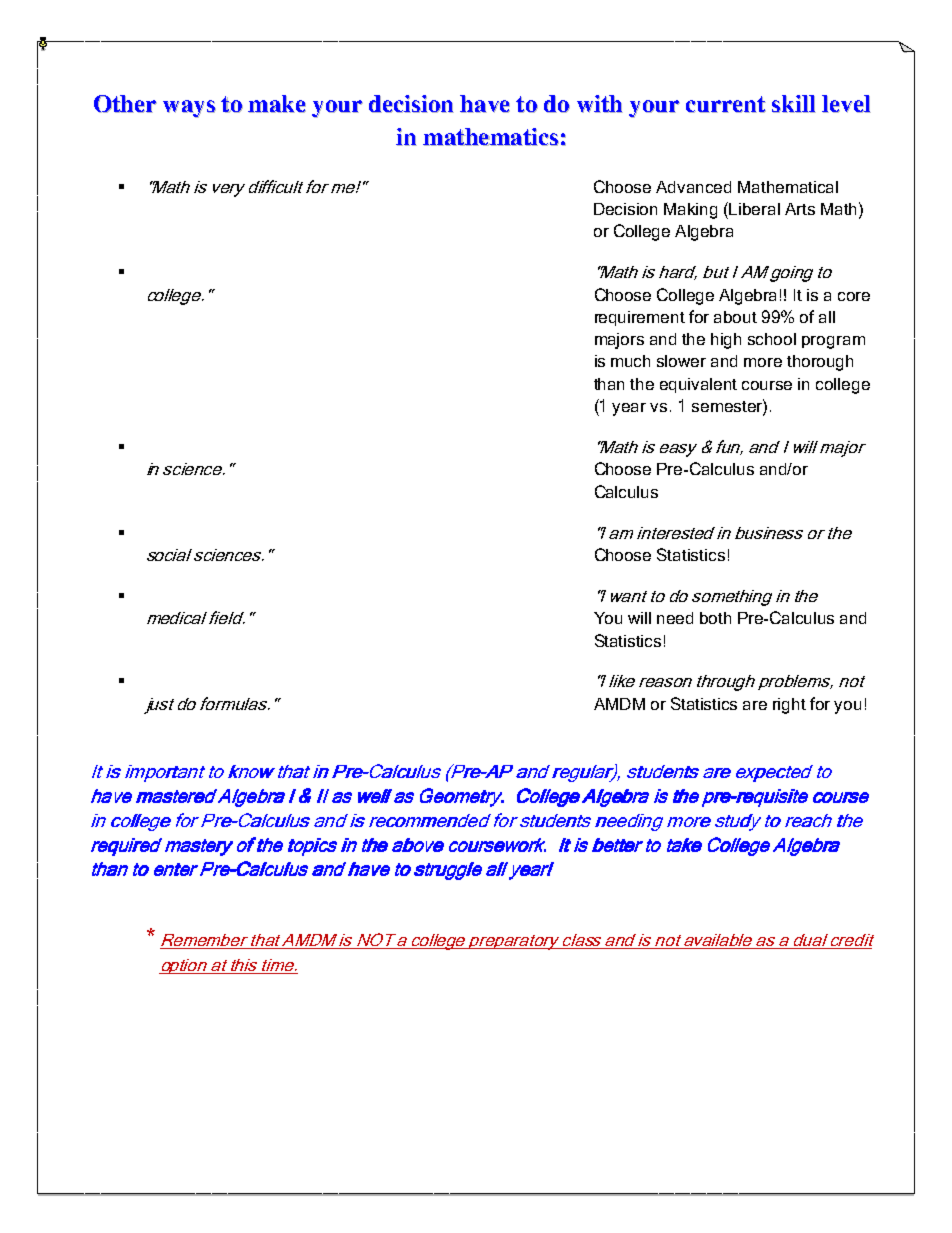 The height and width of the page is (1233, 952). Describe the element at coordinates (820, 363) in the page. I see `thorough` at that location.
